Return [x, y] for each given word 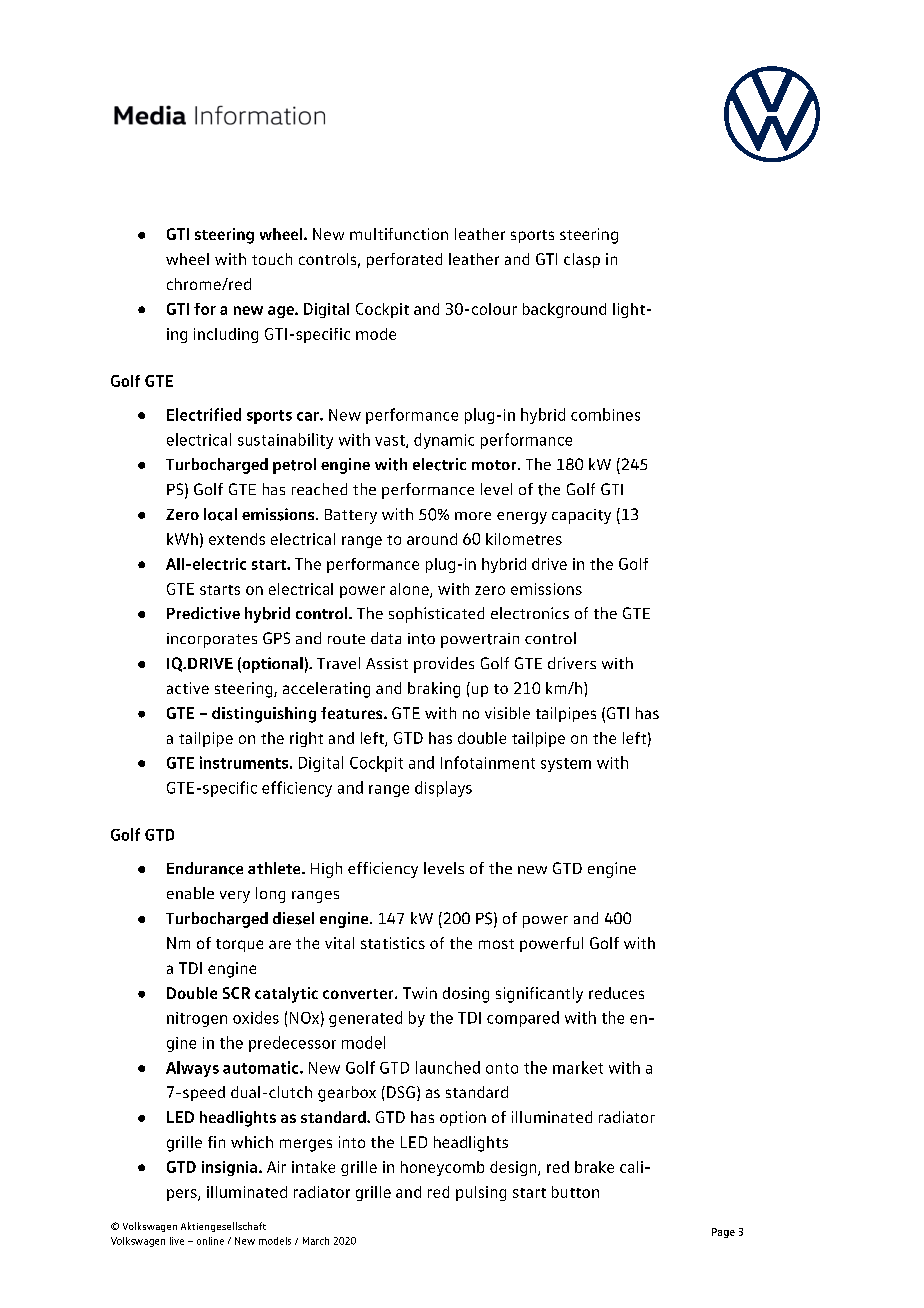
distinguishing [264, 715]
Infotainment [488, 762]
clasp [582, 260]
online [210, 1241]
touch [272, 259]
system [566, 765]
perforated [404, 260]
